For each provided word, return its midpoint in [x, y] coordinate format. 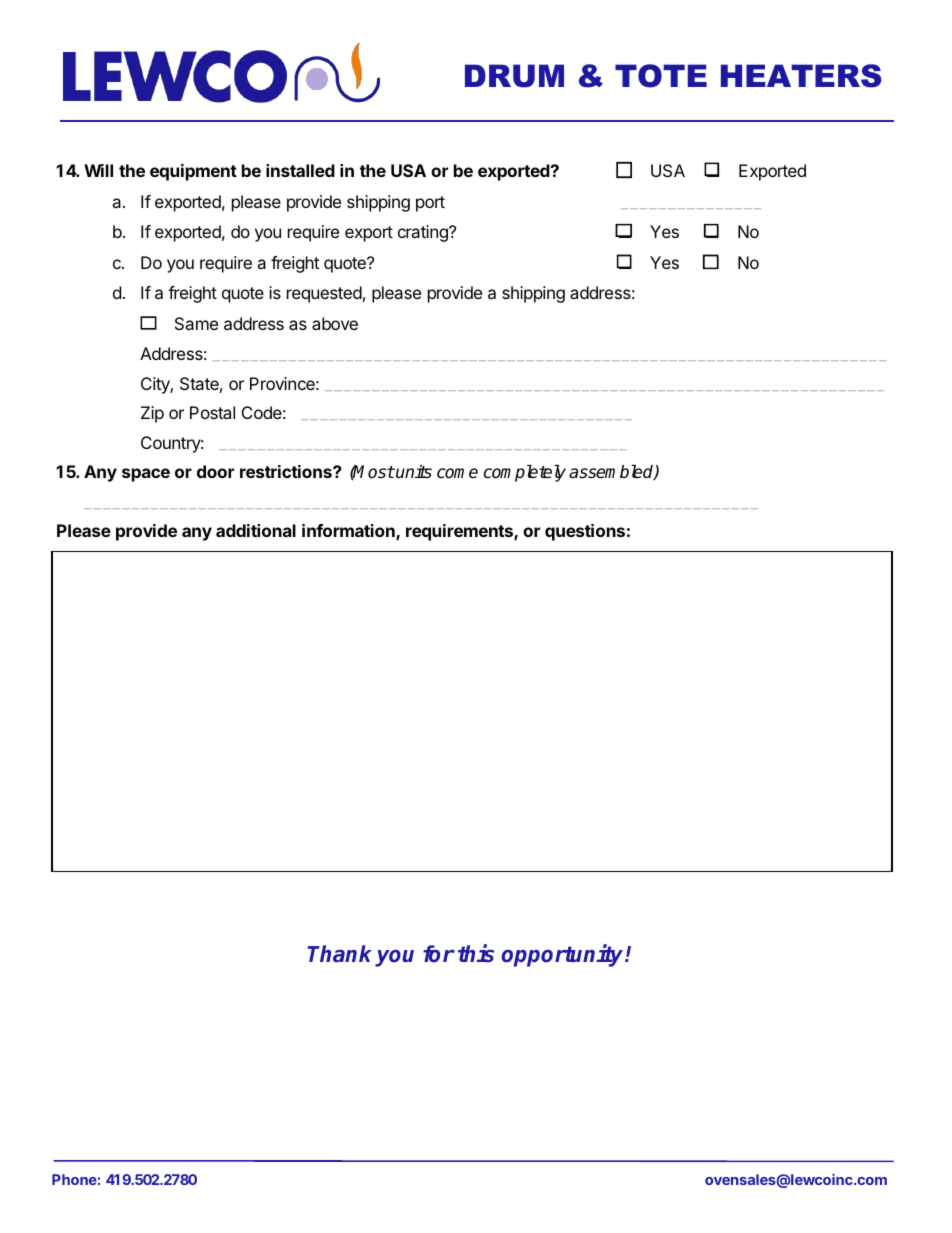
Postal [212, 412]
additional [256, 530]
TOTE [661, 76]
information [349, 532]
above [335, 323]
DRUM [514, 76]
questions [585, 532]
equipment [193, 172]
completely [525, 473]
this [476, 953]
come [457, 473]
